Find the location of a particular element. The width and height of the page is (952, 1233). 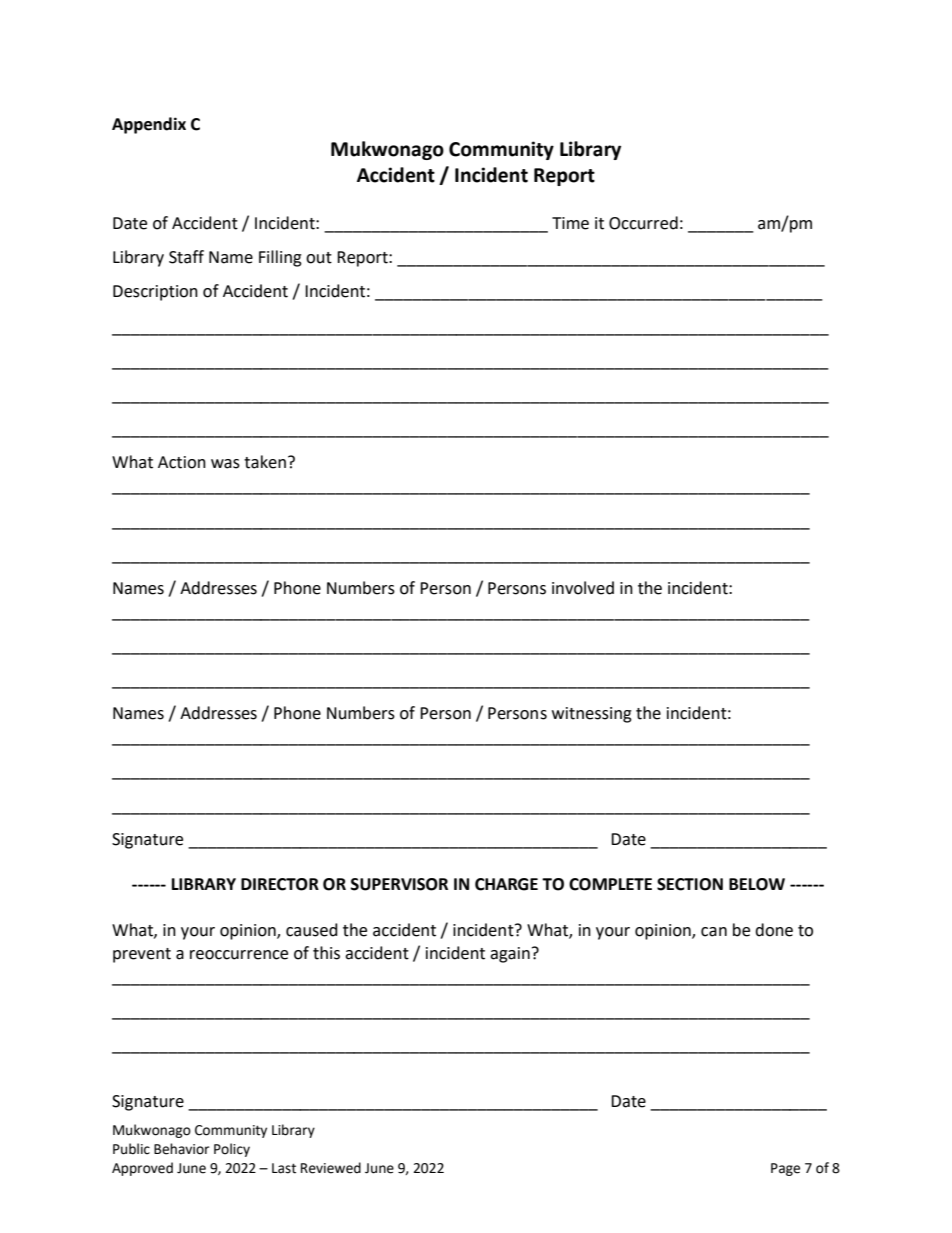

Occurred is located at coordinates (643, 223).
